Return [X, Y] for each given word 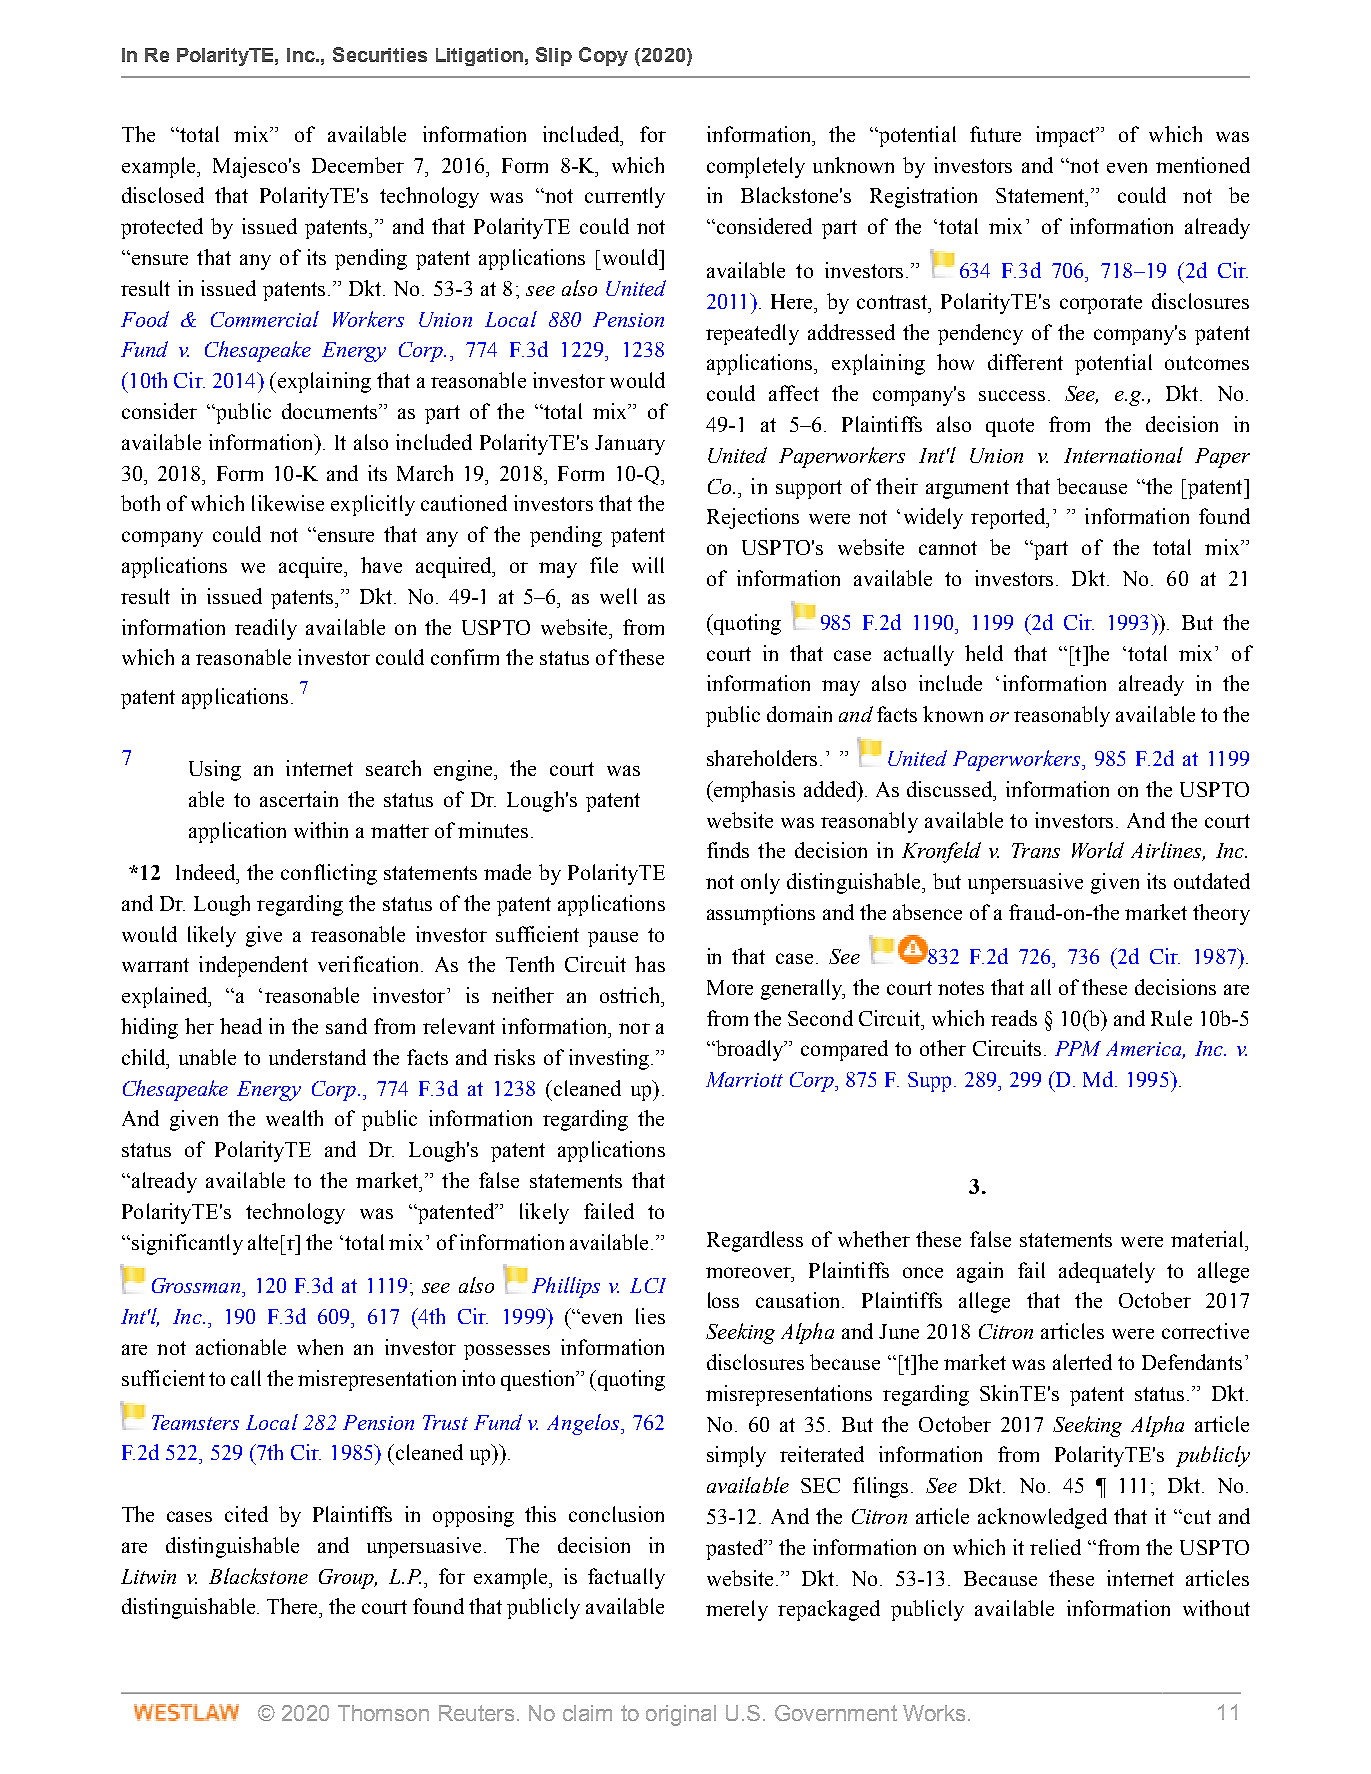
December [358, 165]
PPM [1078, 1048]
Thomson [383, 1713]
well [618, 596]
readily [266, 629]
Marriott [744, 1079]
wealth [294, 1118]
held [984, 653]
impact [1067, 136]
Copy [603, 56]
